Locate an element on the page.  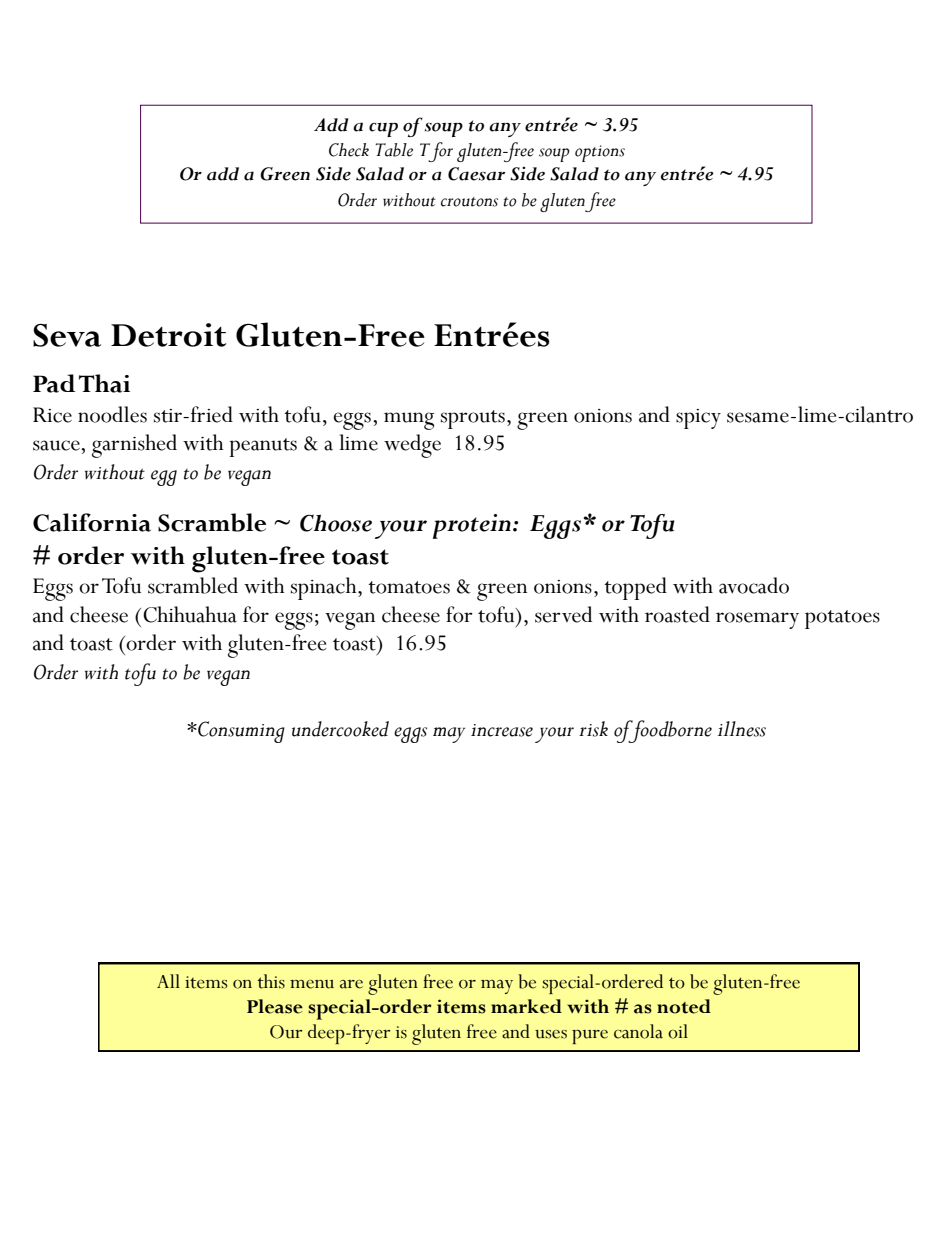
Consuming is located at coordinates (240, 732).
